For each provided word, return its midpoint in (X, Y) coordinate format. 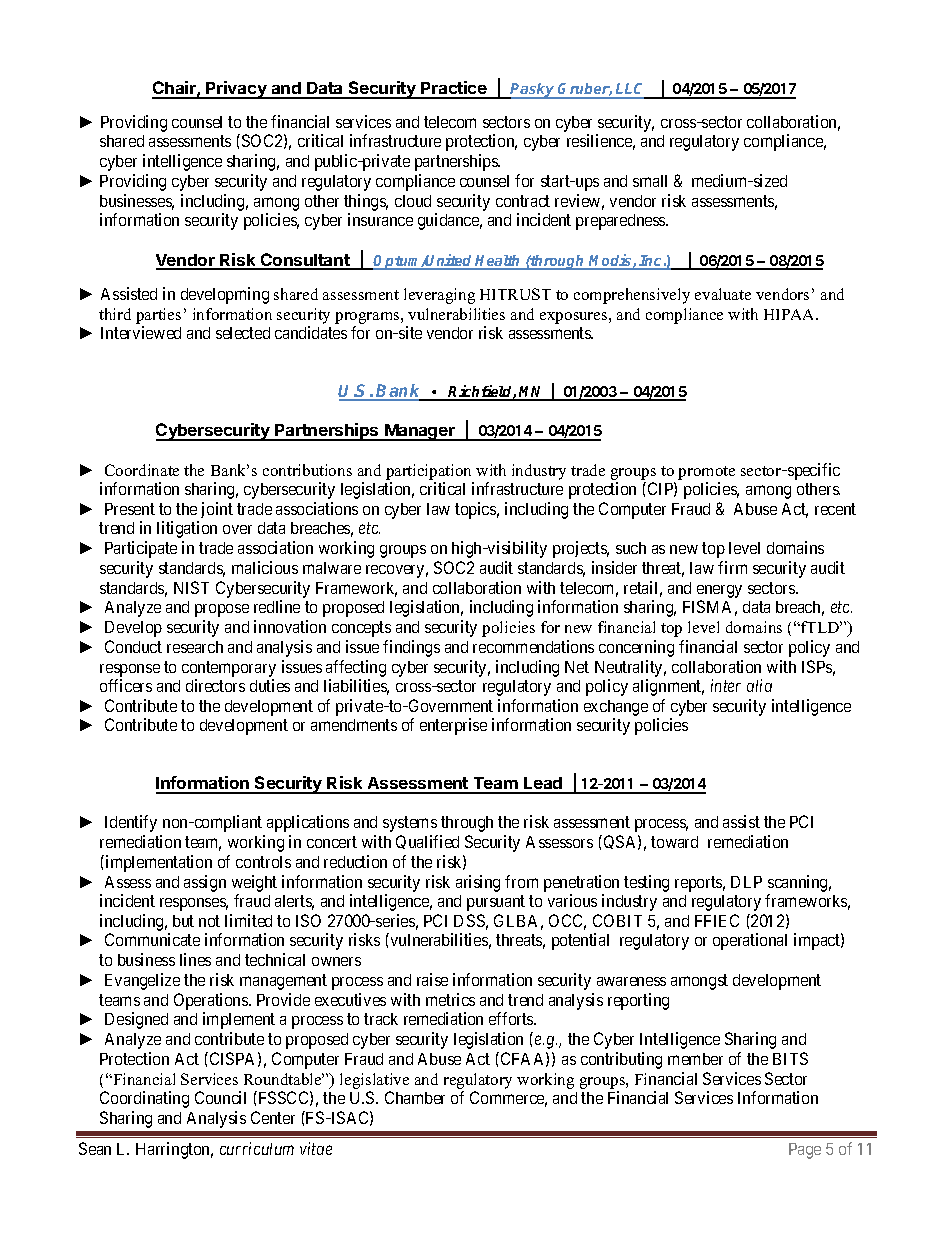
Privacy (236, 90)
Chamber (415, 1097)
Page (805, 1151)
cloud (413, 201)
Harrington (174, 1150)
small (650, 181)
